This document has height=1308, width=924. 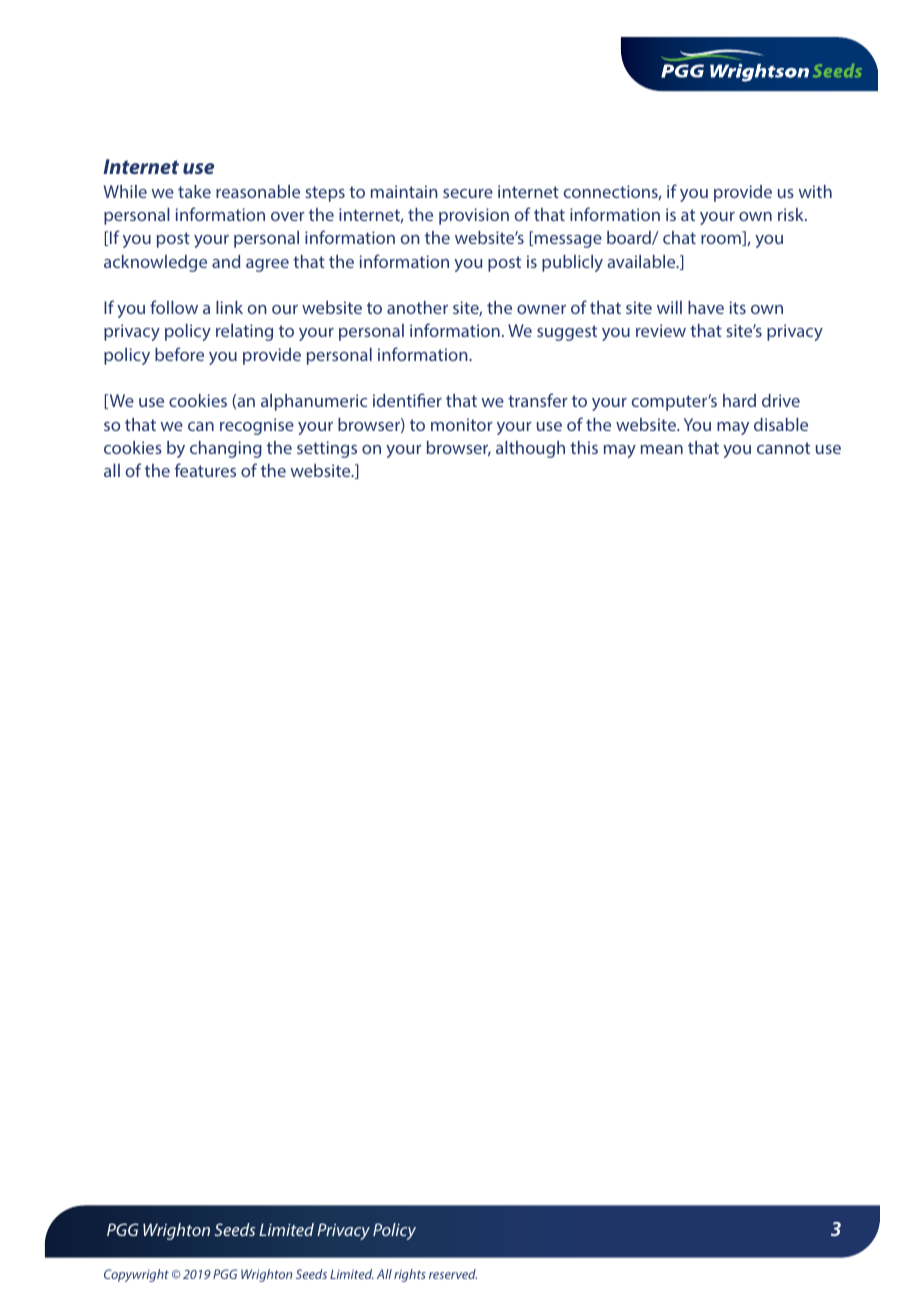 What do you see at coordinates (226, 449) in the document?
I see `changing` at bounding box center [226, 449].
